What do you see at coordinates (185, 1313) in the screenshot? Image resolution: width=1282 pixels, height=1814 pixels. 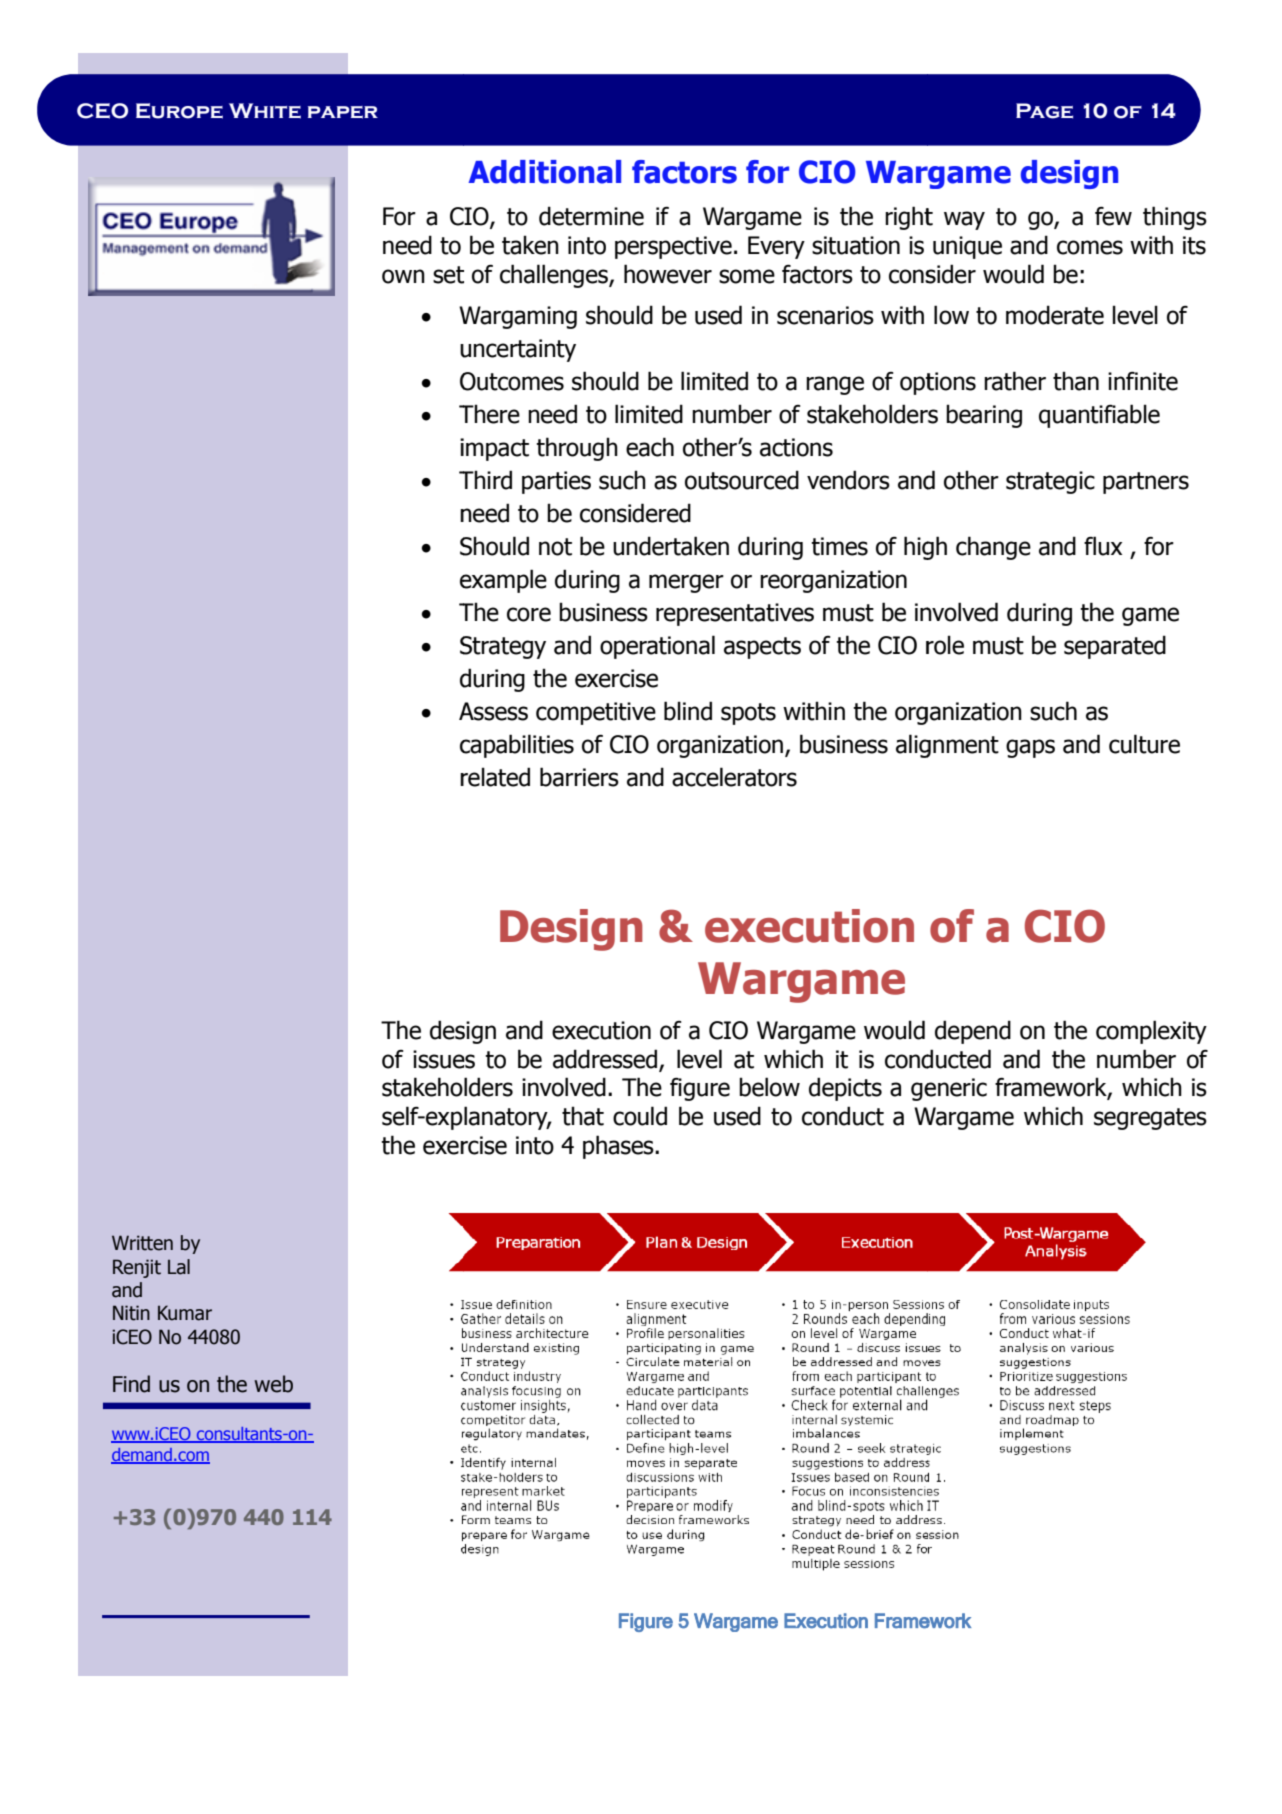 I see `Kumar` at bounding box center [185, 1313].
